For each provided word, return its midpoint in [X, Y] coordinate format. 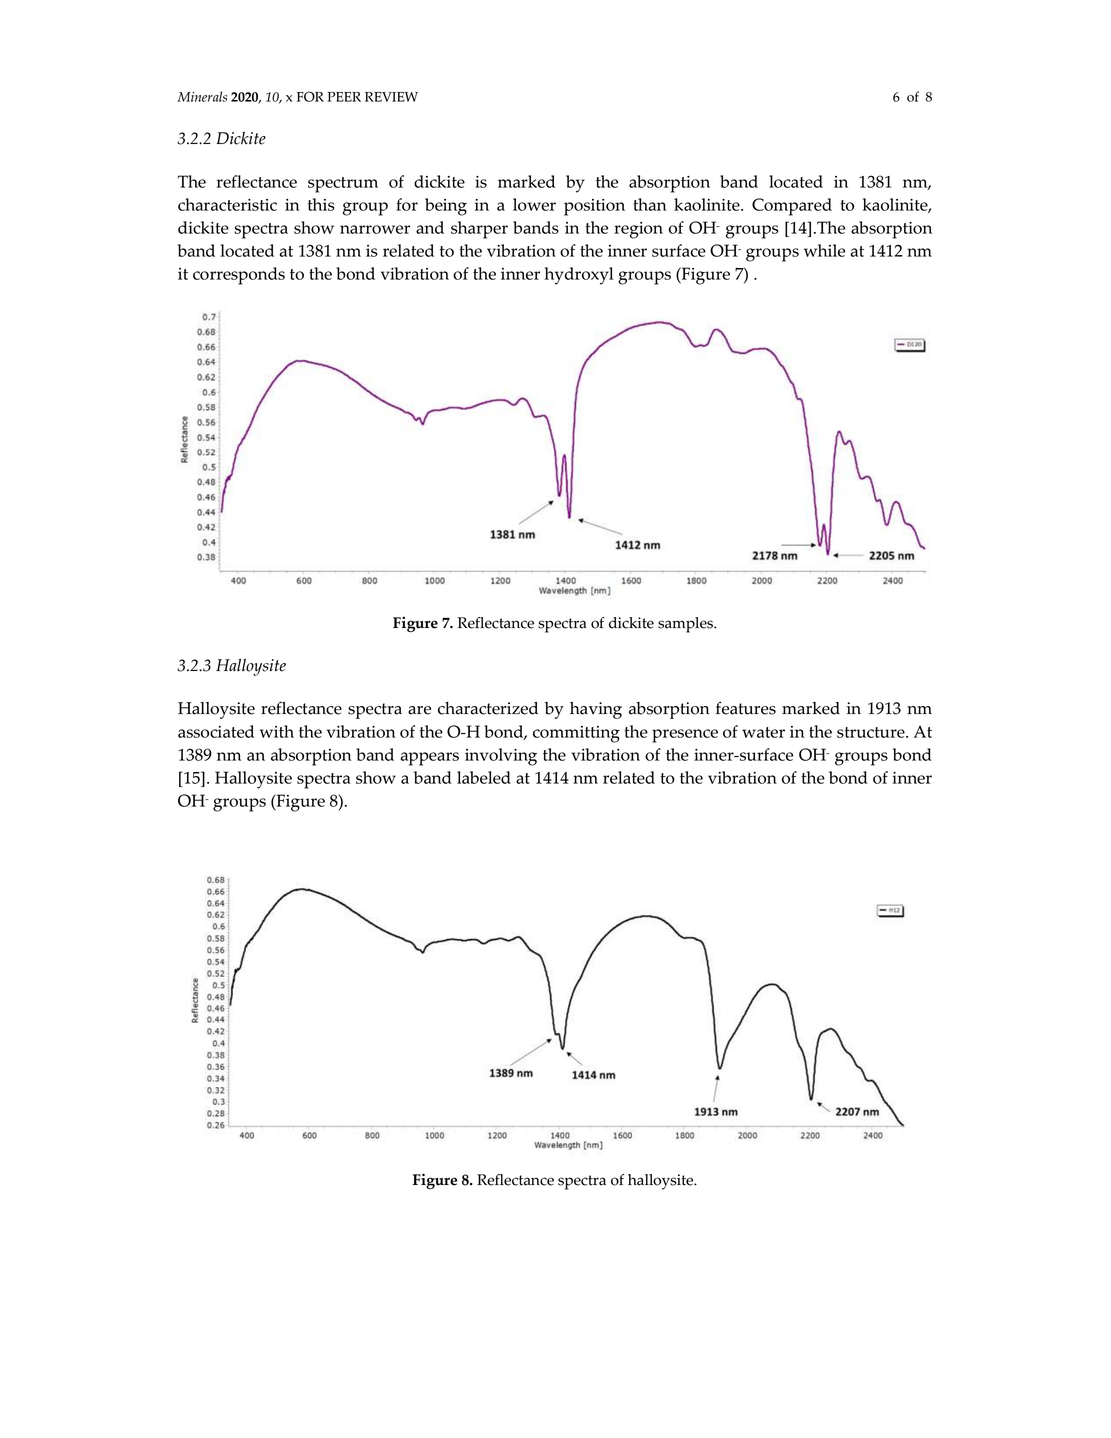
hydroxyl [579, 276]
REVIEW [391, 97]
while [824, 250]
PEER [344, 97]
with [277, 731]
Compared [792, 207]
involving [501, 757]
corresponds [239, 276]
